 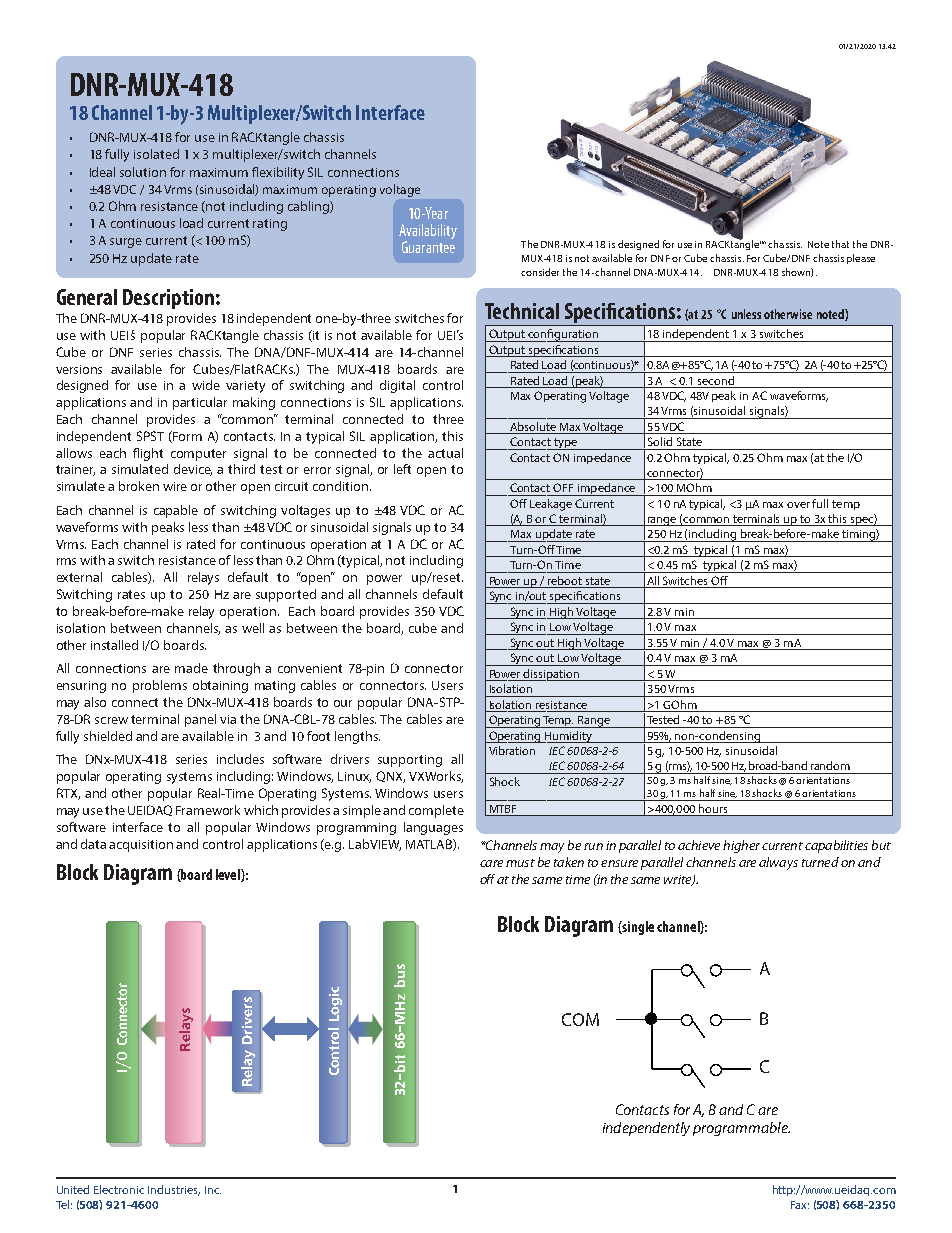 I want to click on programmable, so click(x=741, y=1129).
